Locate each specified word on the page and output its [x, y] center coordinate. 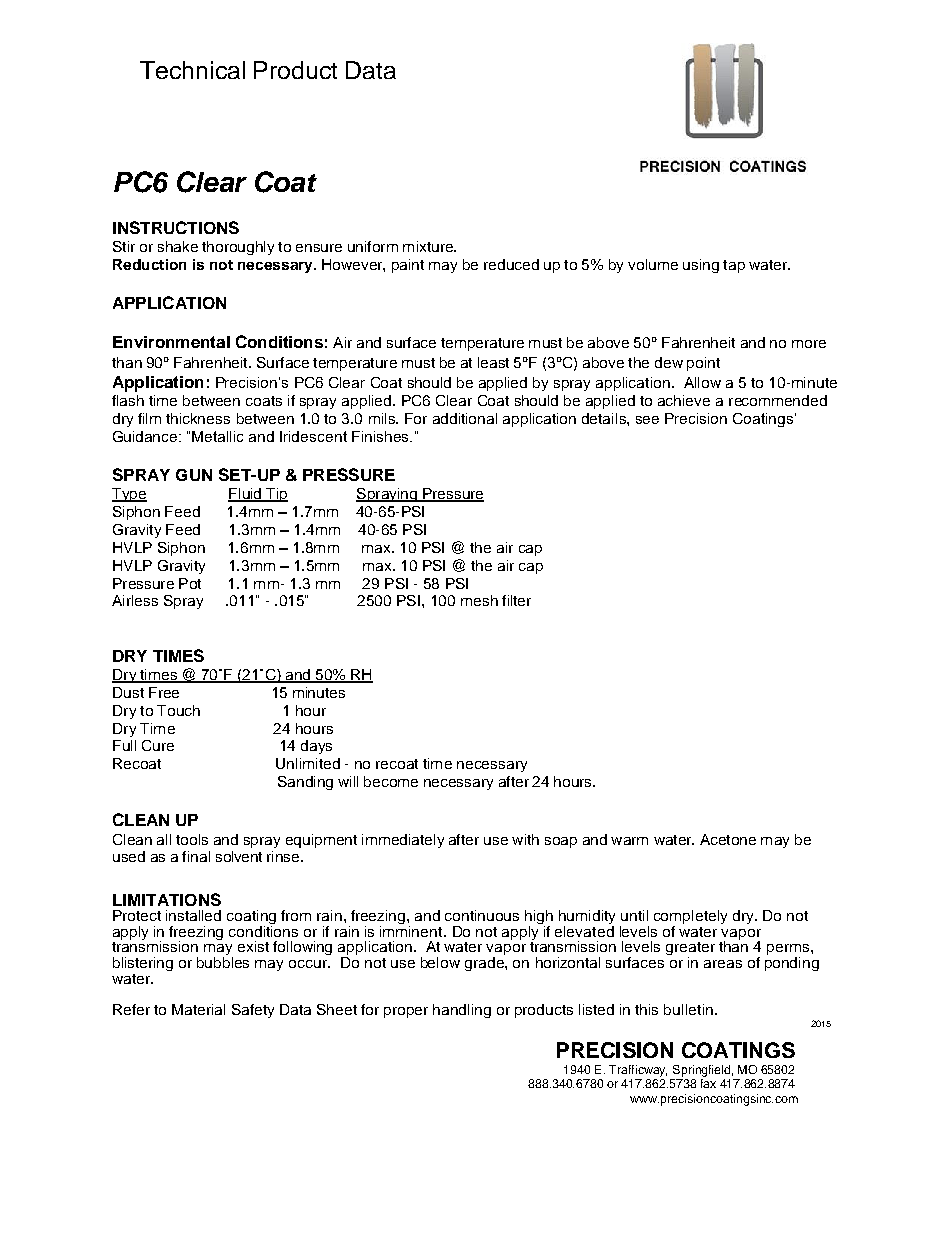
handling [462, 1011]
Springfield [701, 1071]
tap [734, 266]
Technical [192, 70]
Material [198, 1009]
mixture [429, 246]
